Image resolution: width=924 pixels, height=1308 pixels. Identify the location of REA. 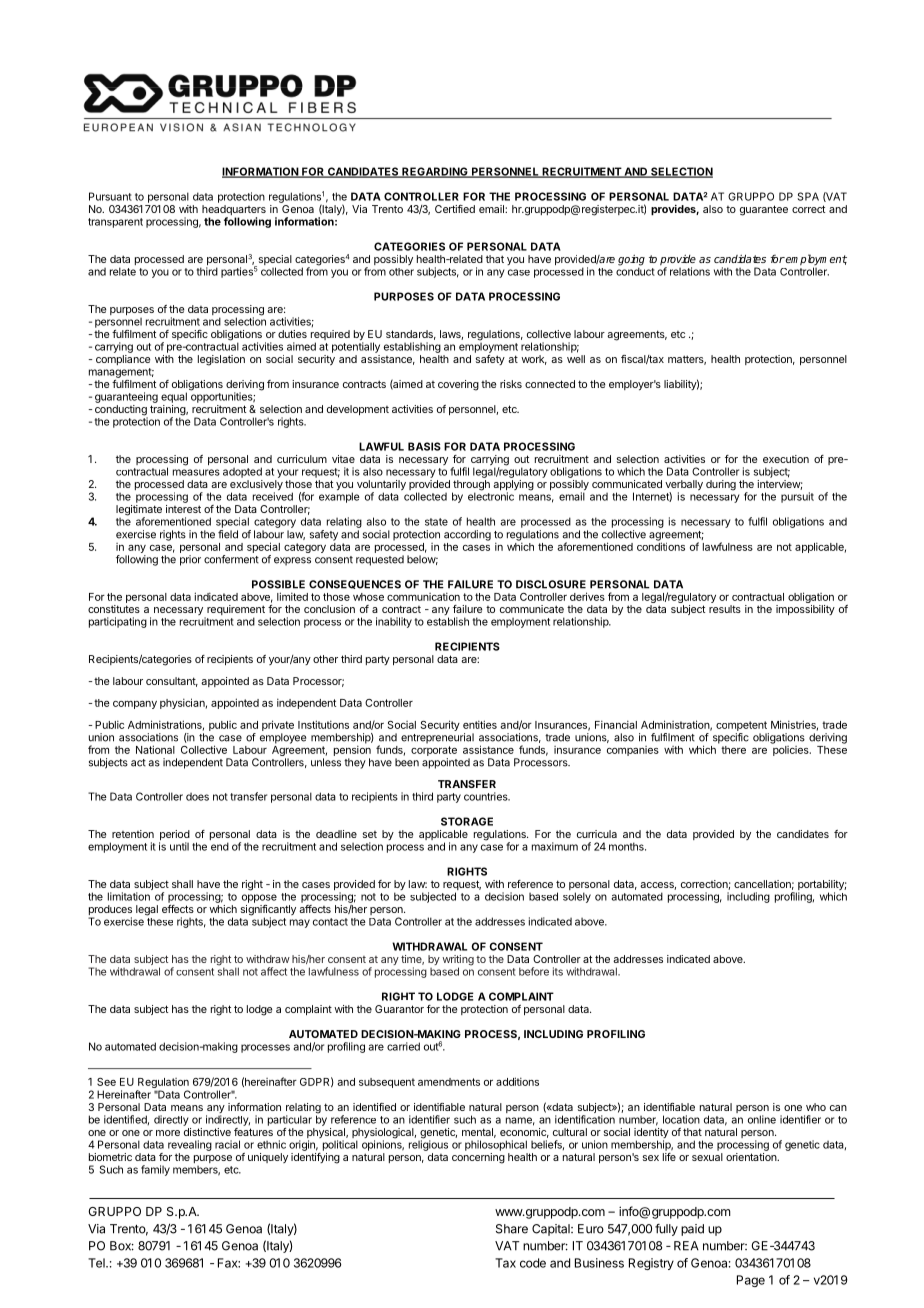
(686, 1246).
